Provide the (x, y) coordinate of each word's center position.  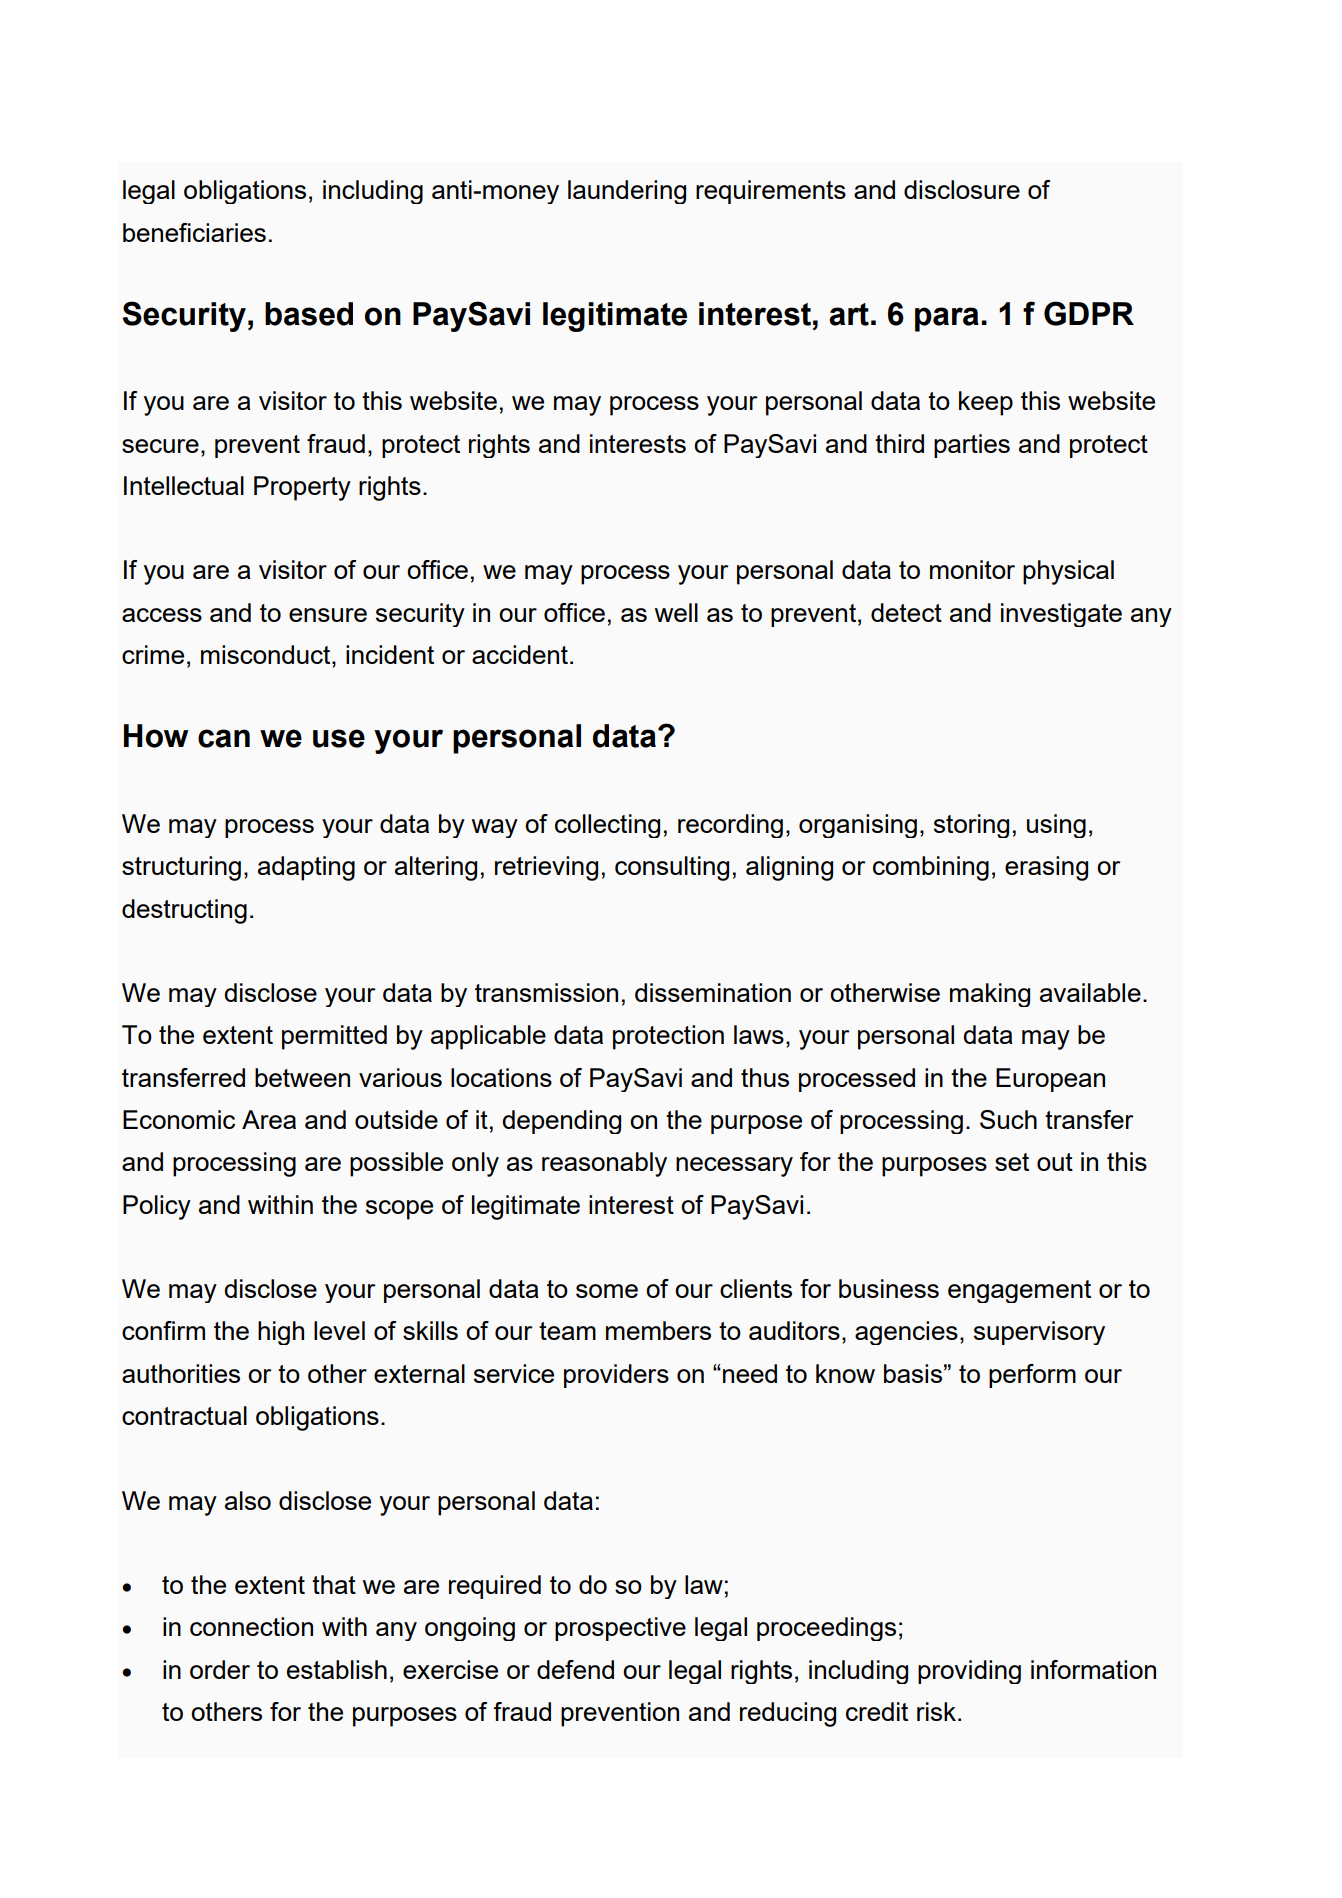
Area (269, 1119)
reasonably (604, 1164)
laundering (627, 192)
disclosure (962, 189)
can (224, 738)
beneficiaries (194, 232)
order (220, 1669)
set (1012, 1162)
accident (520, 654)
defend (575, 1669)
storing (971, 826)
